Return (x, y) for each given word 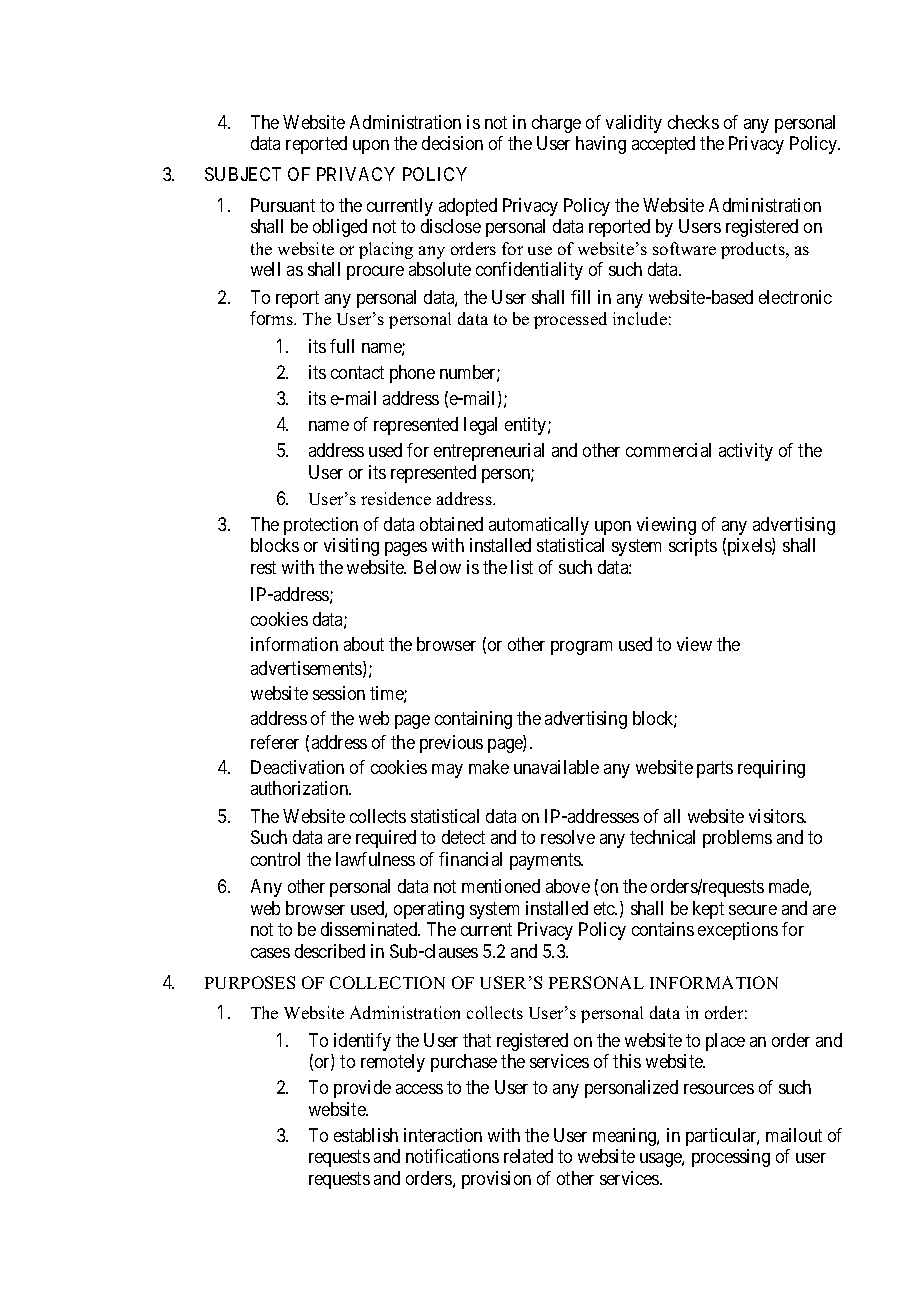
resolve (568, 837)
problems (737, 839)
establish (366, 1135)
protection (321, 526)
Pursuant (283, 205)
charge (556, 124)
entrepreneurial (489, 452)
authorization (301, 788)
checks (693, 122)
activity (746, 452)
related (528, 1156)
